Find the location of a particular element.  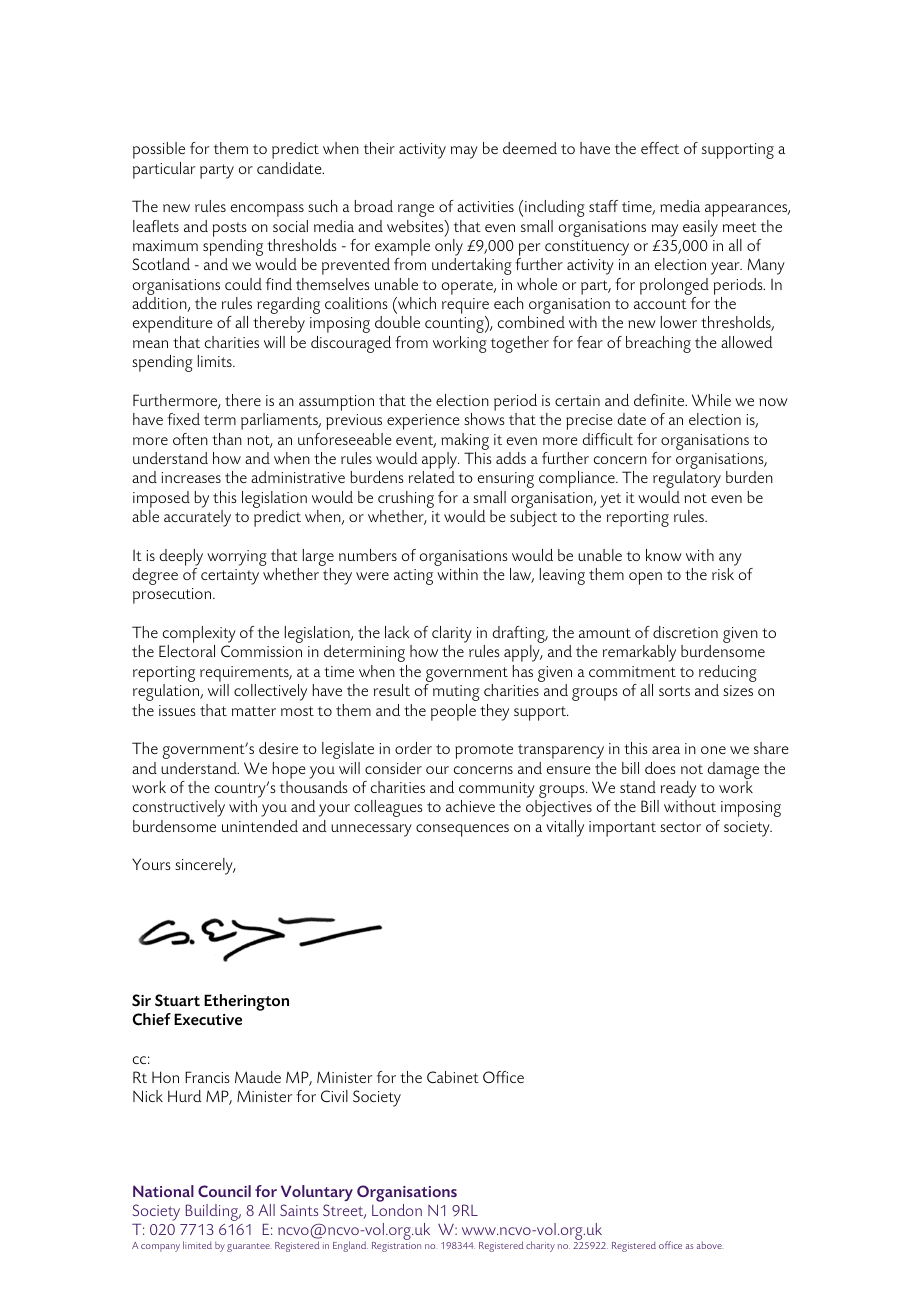

above is located at coordinates (709, 1245).
